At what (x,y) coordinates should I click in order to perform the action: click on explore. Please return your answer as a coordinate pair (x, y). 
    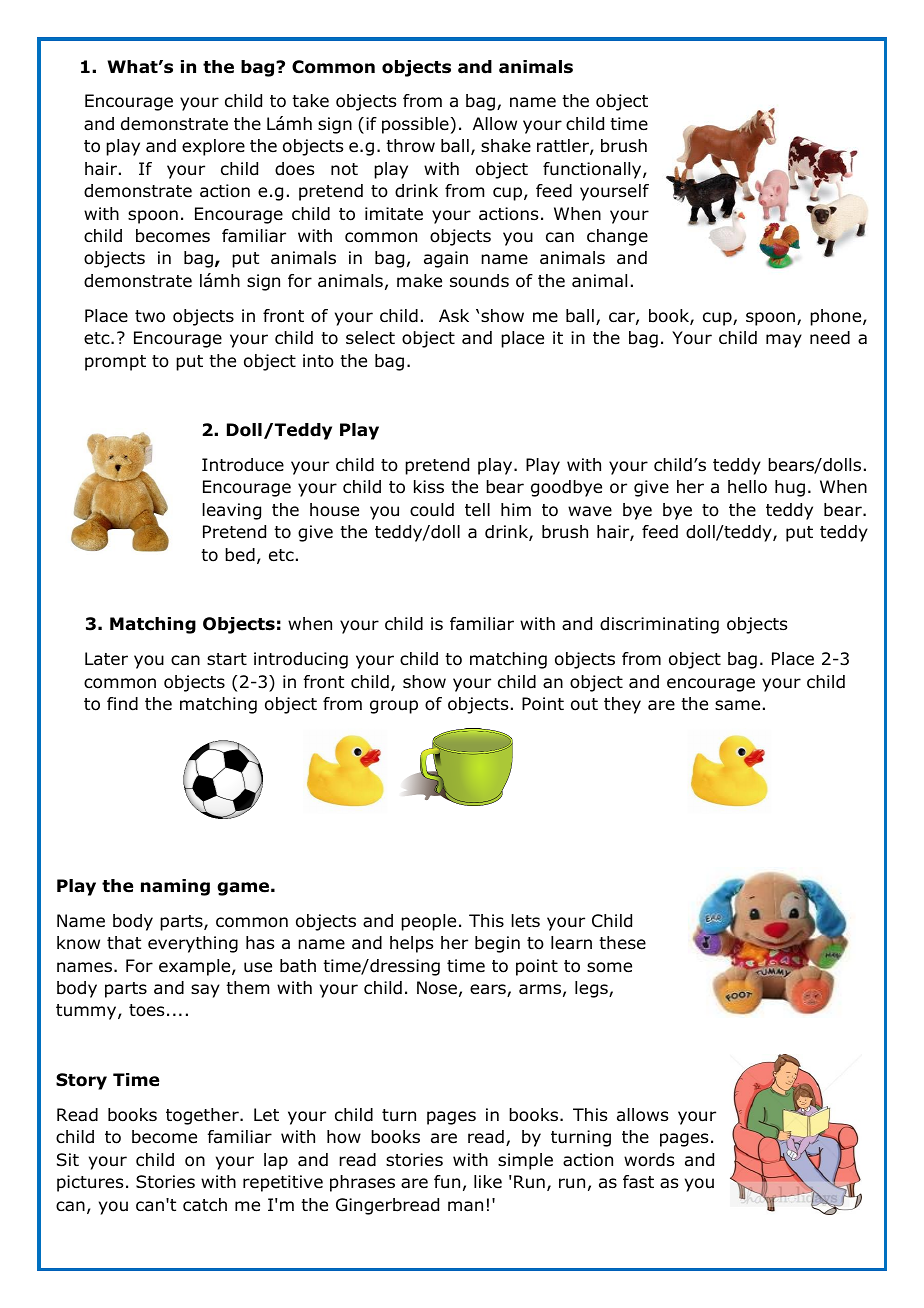
    Looking at the image, I should click on (213, 147).
